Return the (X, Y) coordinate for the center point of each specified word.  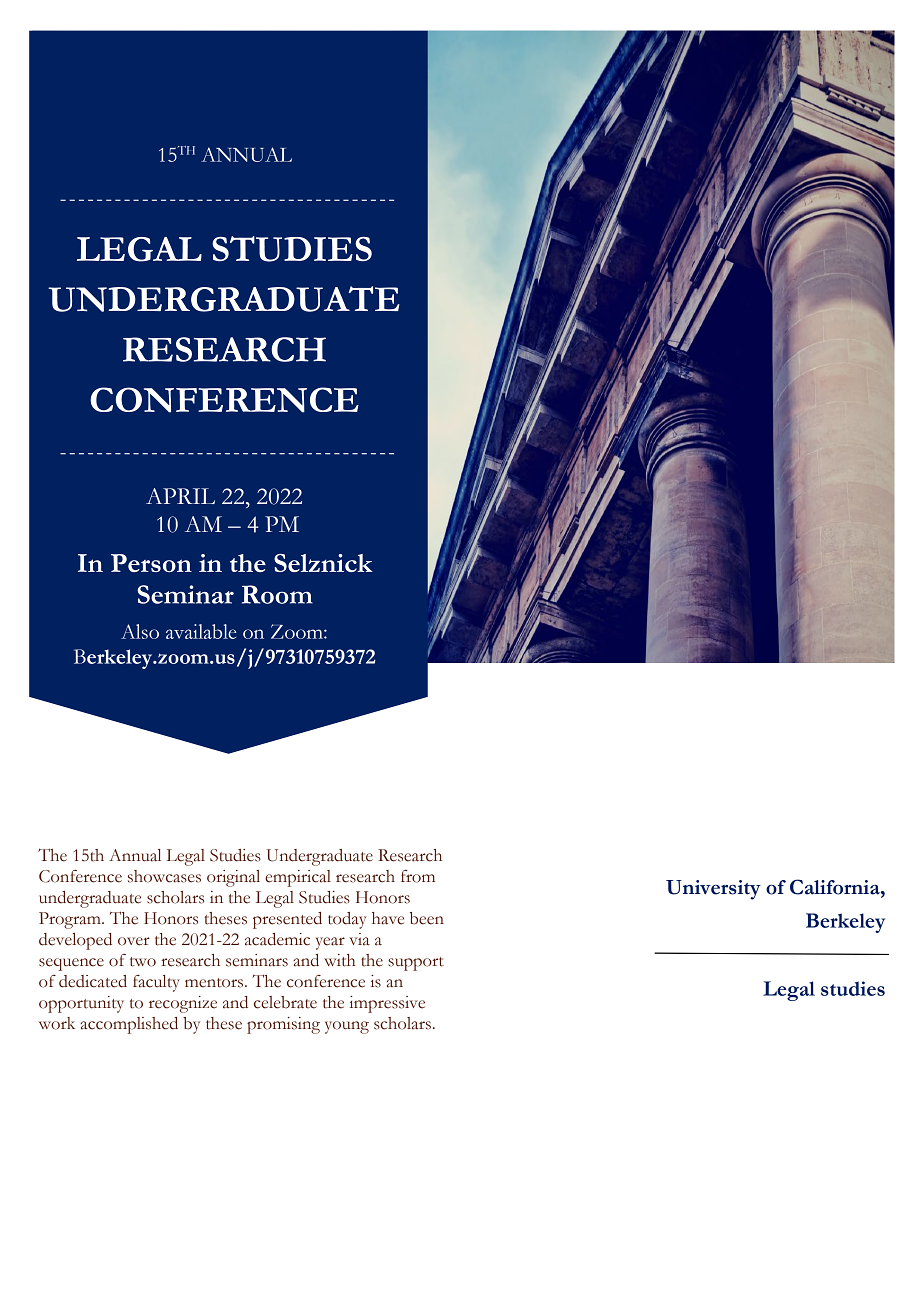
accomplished (129, 1025)
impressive (387, 1004)
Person (151, 563)
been (427, 918)
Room (277, 594)
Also (140, 631)
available (201, 631)
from (418, 876)
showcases (164, 876)
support (416, 964)
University (713, 890)
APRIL (180, 496)
